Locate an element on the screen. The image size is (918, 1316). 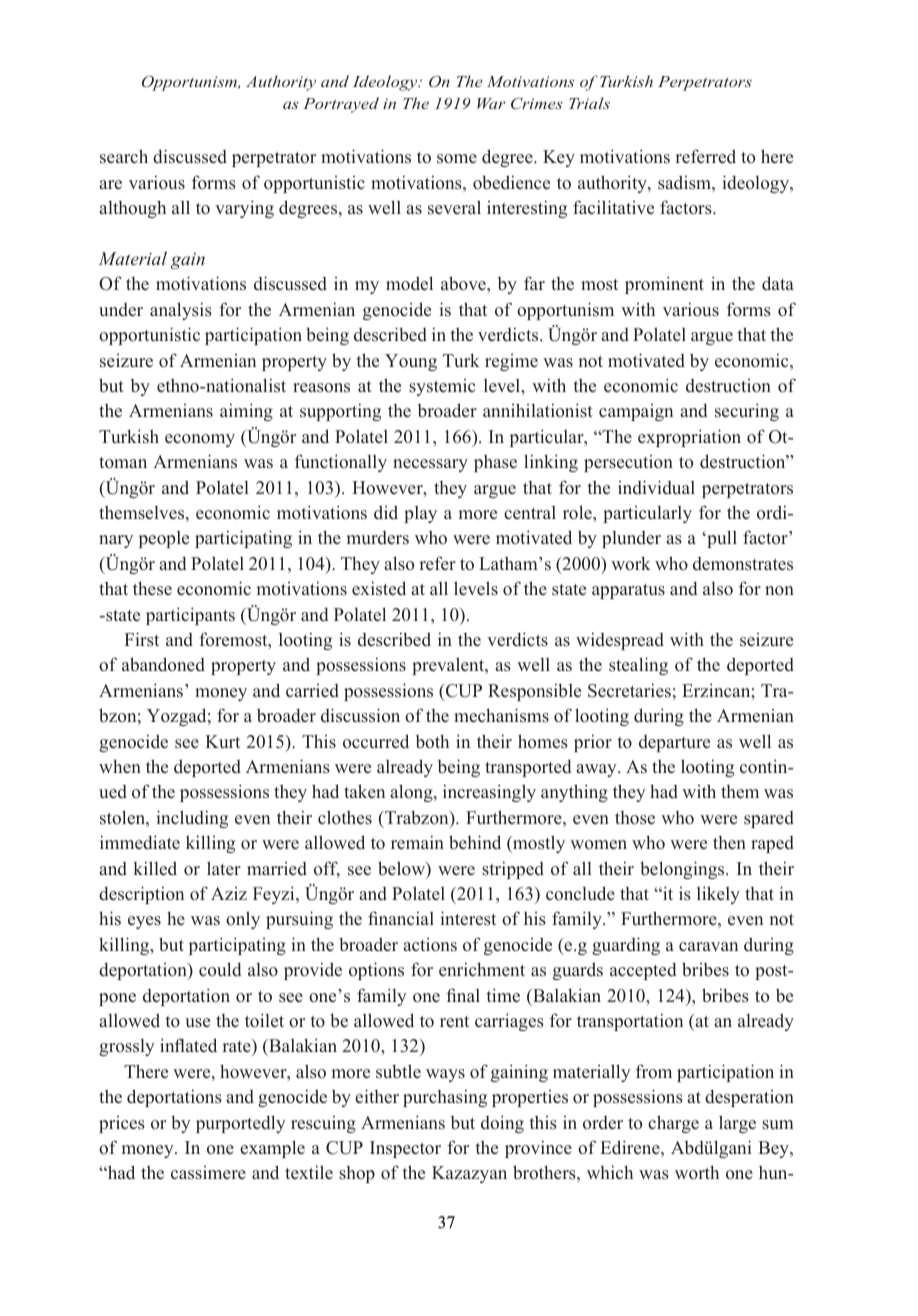
search is located at coordinates (124, 156).
